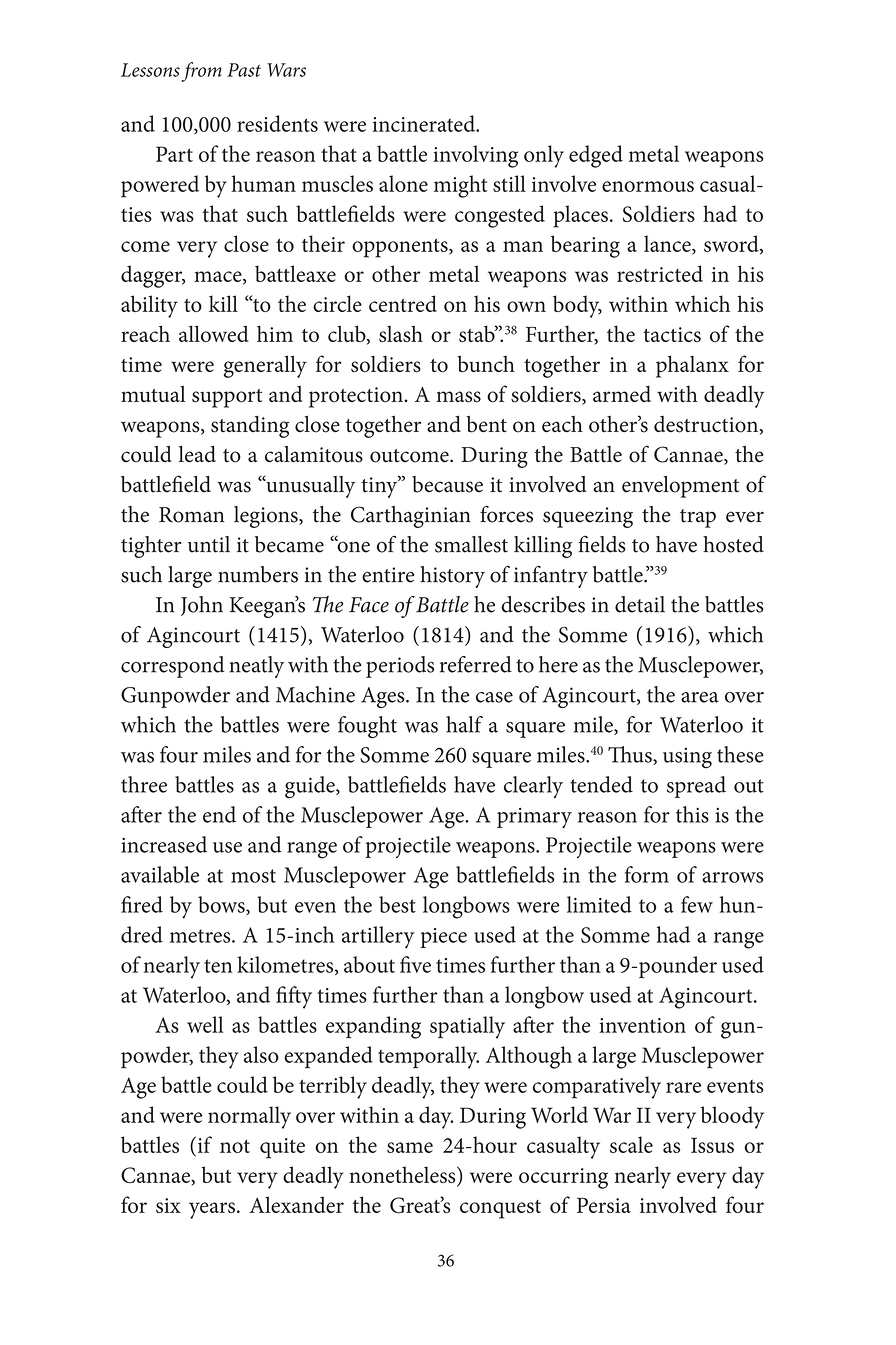 The image size is (896, 1345). I want to click on from, so click(201, 72).
